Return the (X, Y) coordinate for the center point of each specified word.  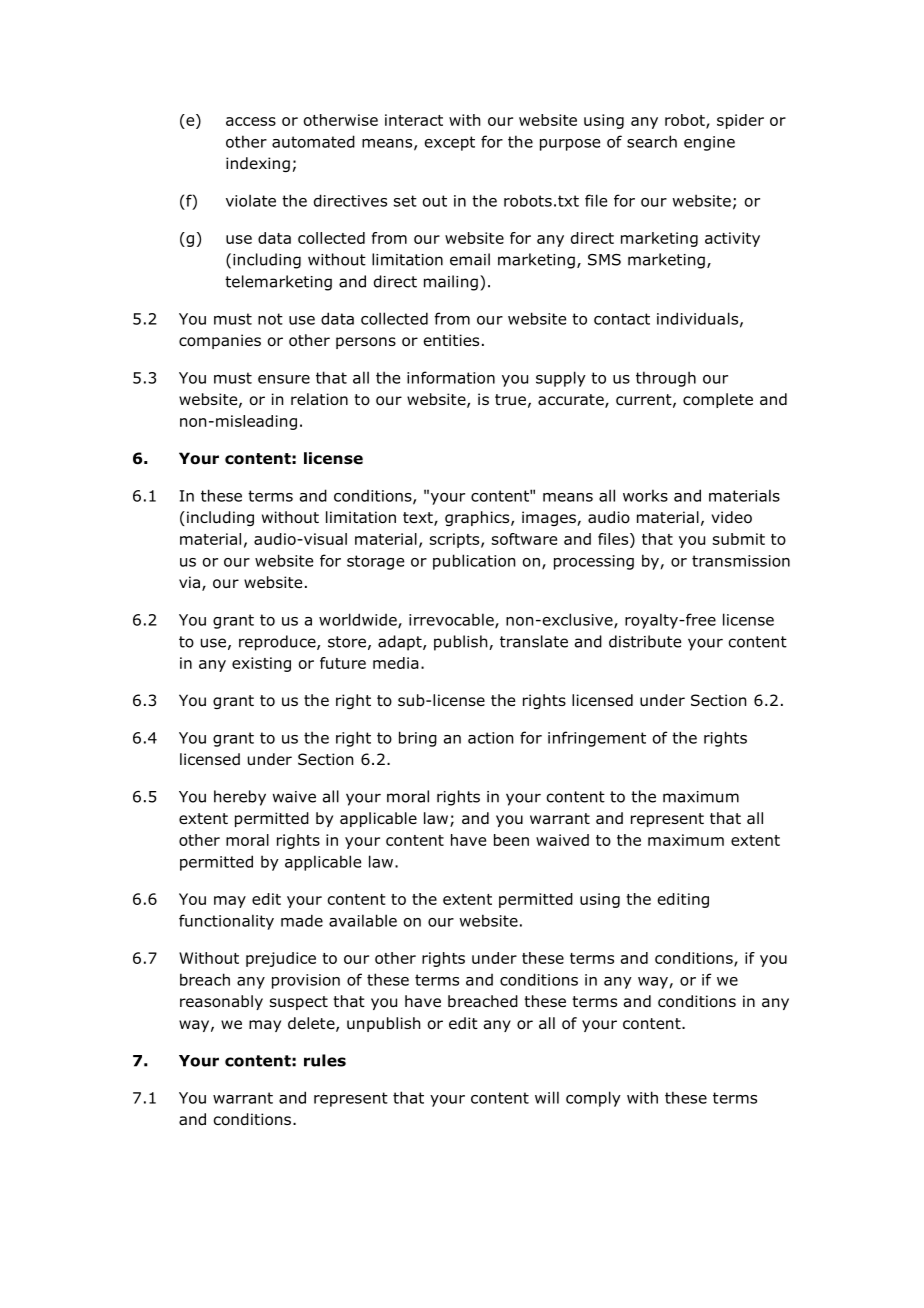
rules (325, 1060)
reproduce (278, 643)
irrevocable (452, 620)
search (652, 141)
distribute (645, 641)
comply (593, 1099)
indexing (258, 164)
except (450, 143)
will (547, 1097)
